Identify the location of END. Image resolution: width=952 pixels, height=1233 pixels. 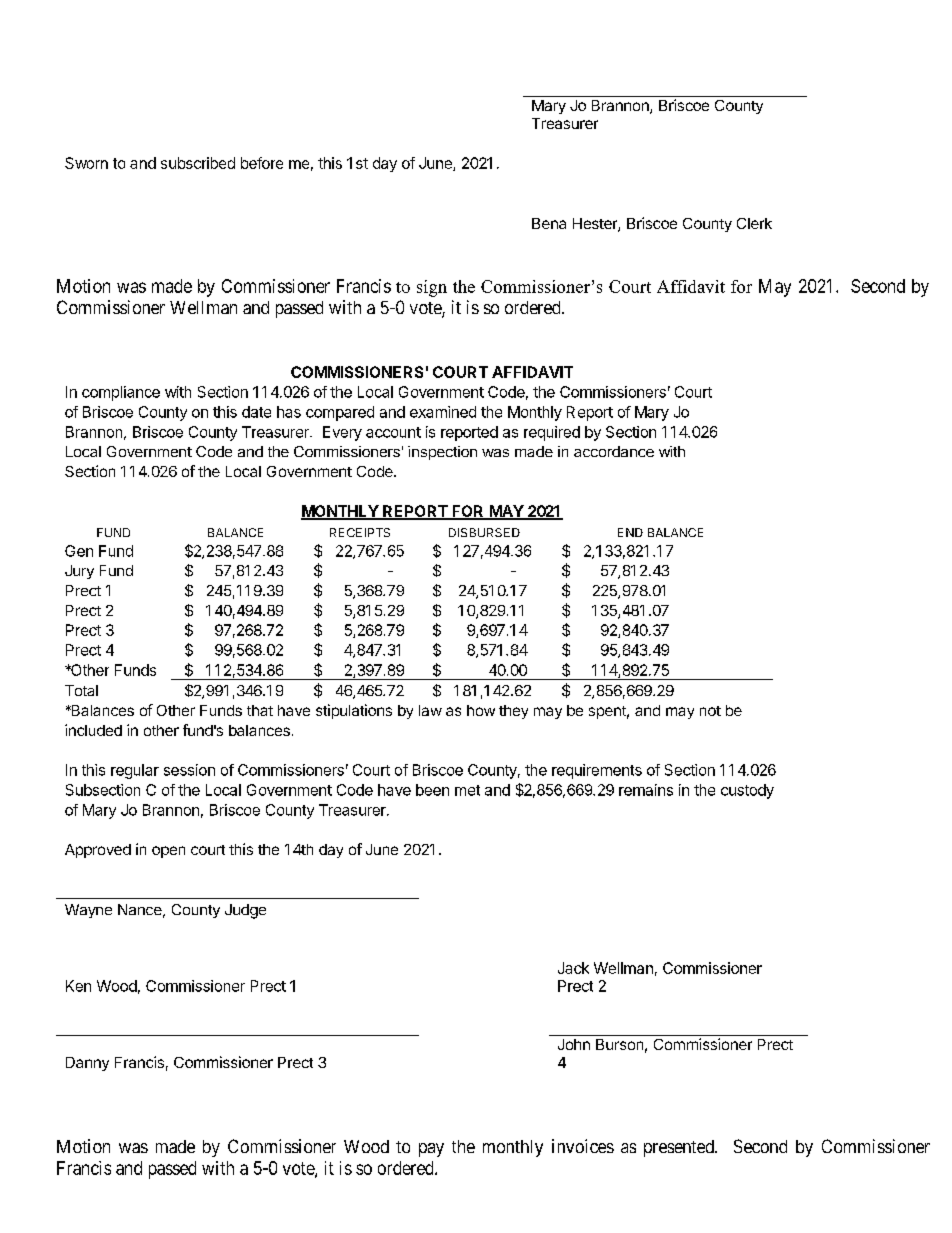
(630, 532).
